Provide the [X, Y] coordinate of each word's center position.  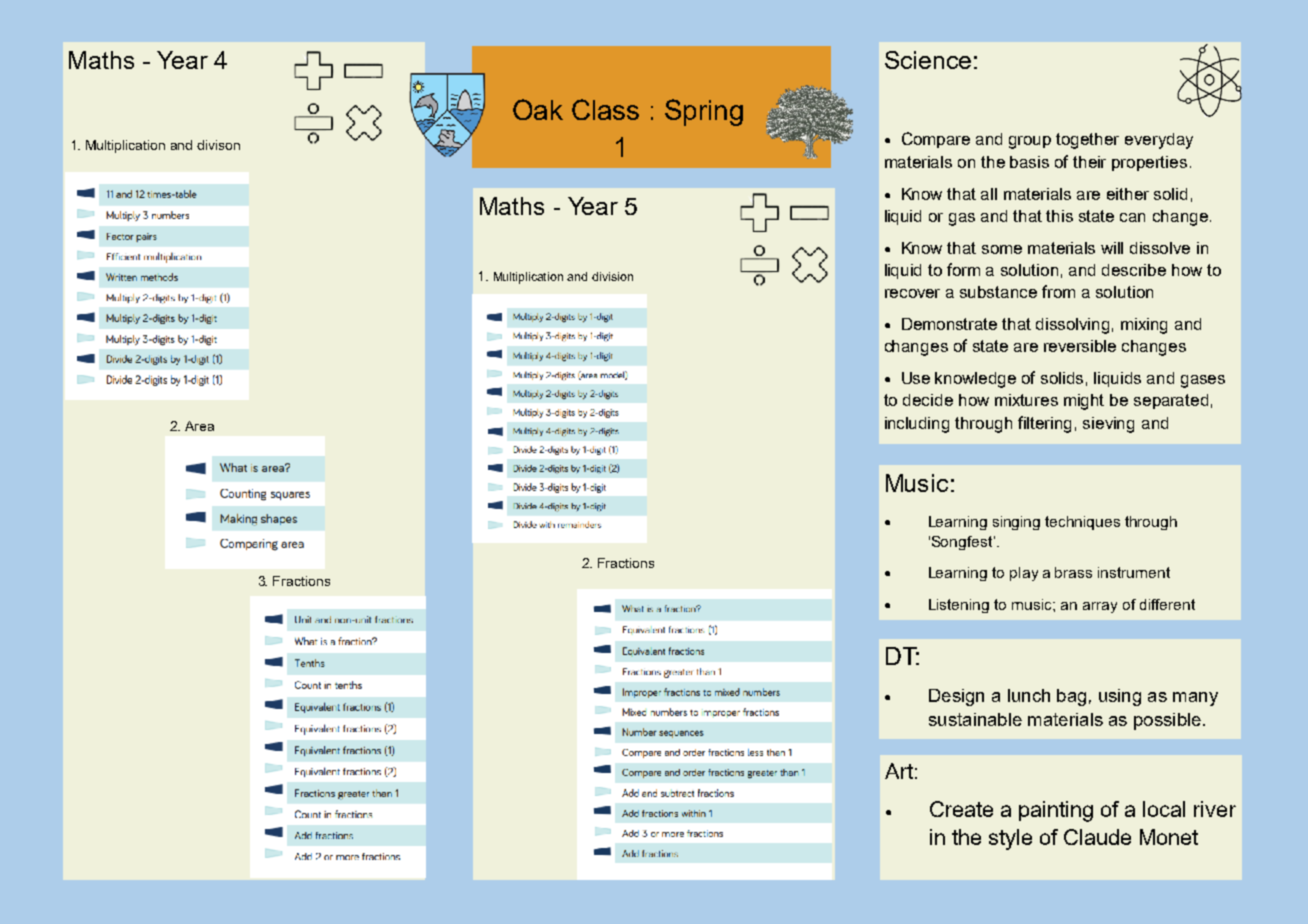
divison [218, 145]
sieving [1108, 425]
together [1087, 141]
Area [199, 426]
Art [899, 771]
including [917, 425]
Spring [704, 112]
